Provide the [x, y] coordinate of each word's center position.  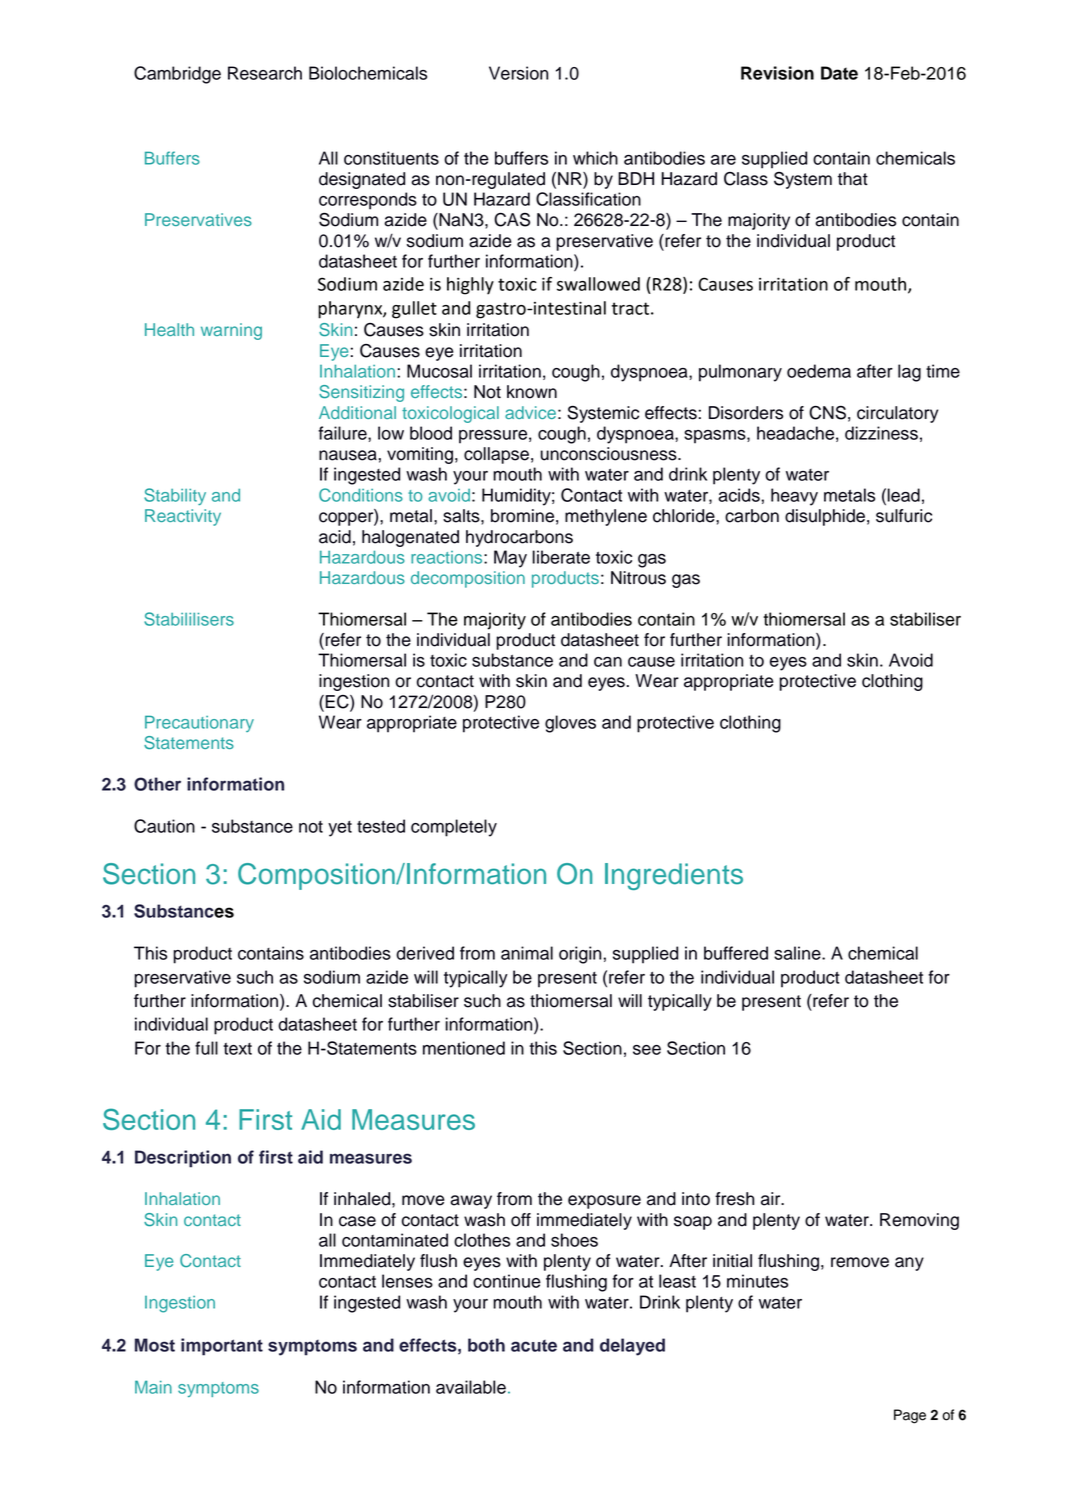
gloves [570, 724]
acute [534, 1346]
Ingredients [674, 876]
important [222, 1347]
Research [265, 73]
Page [910, 1416]
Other [157, 784]
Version [518, 73]
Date [839, 73]
